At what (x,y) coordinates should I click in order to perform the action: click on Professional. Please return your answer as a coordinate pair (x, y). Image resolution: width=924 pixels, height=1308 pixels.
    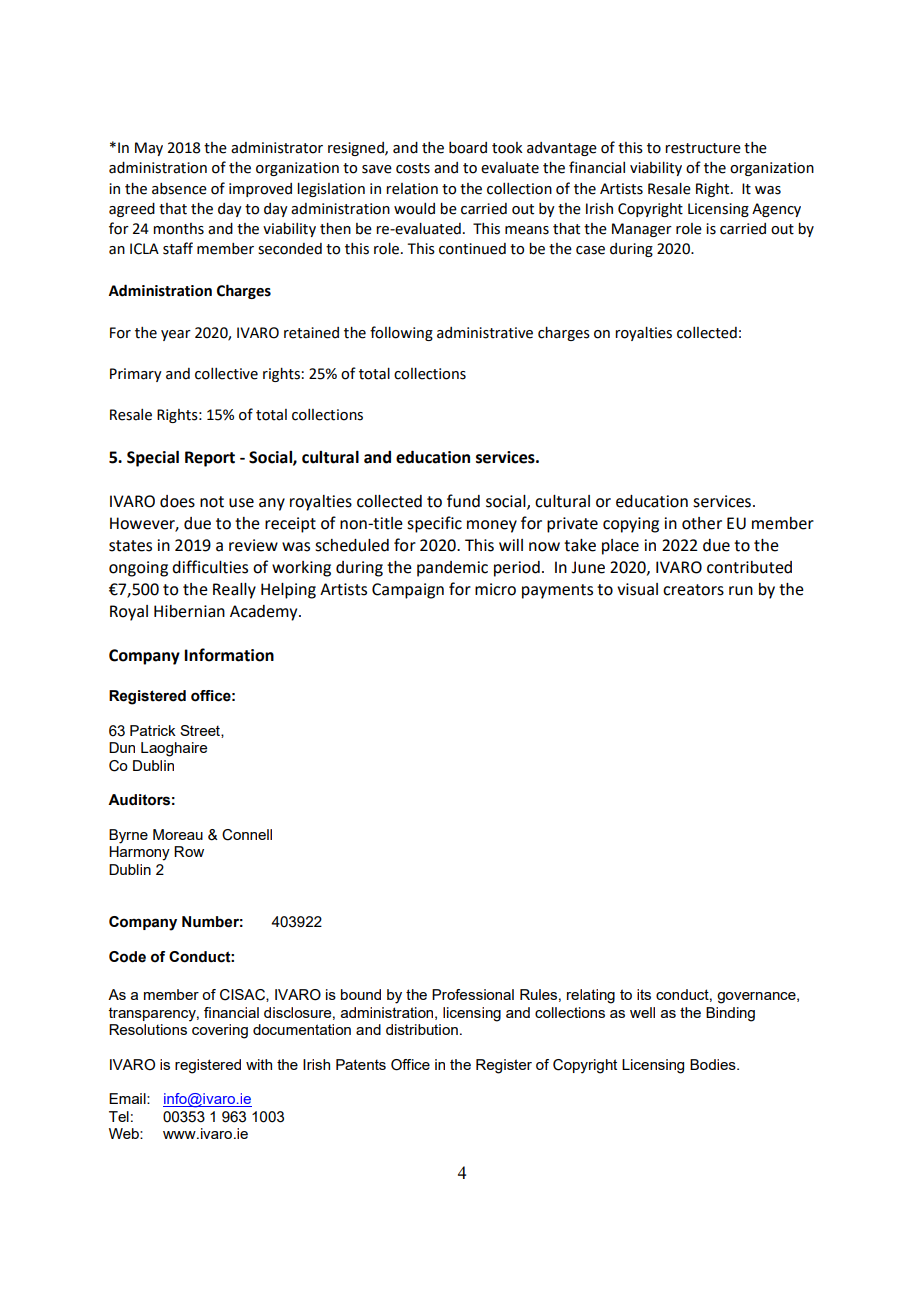
    Looking at the image, I should click on (473, 994).
